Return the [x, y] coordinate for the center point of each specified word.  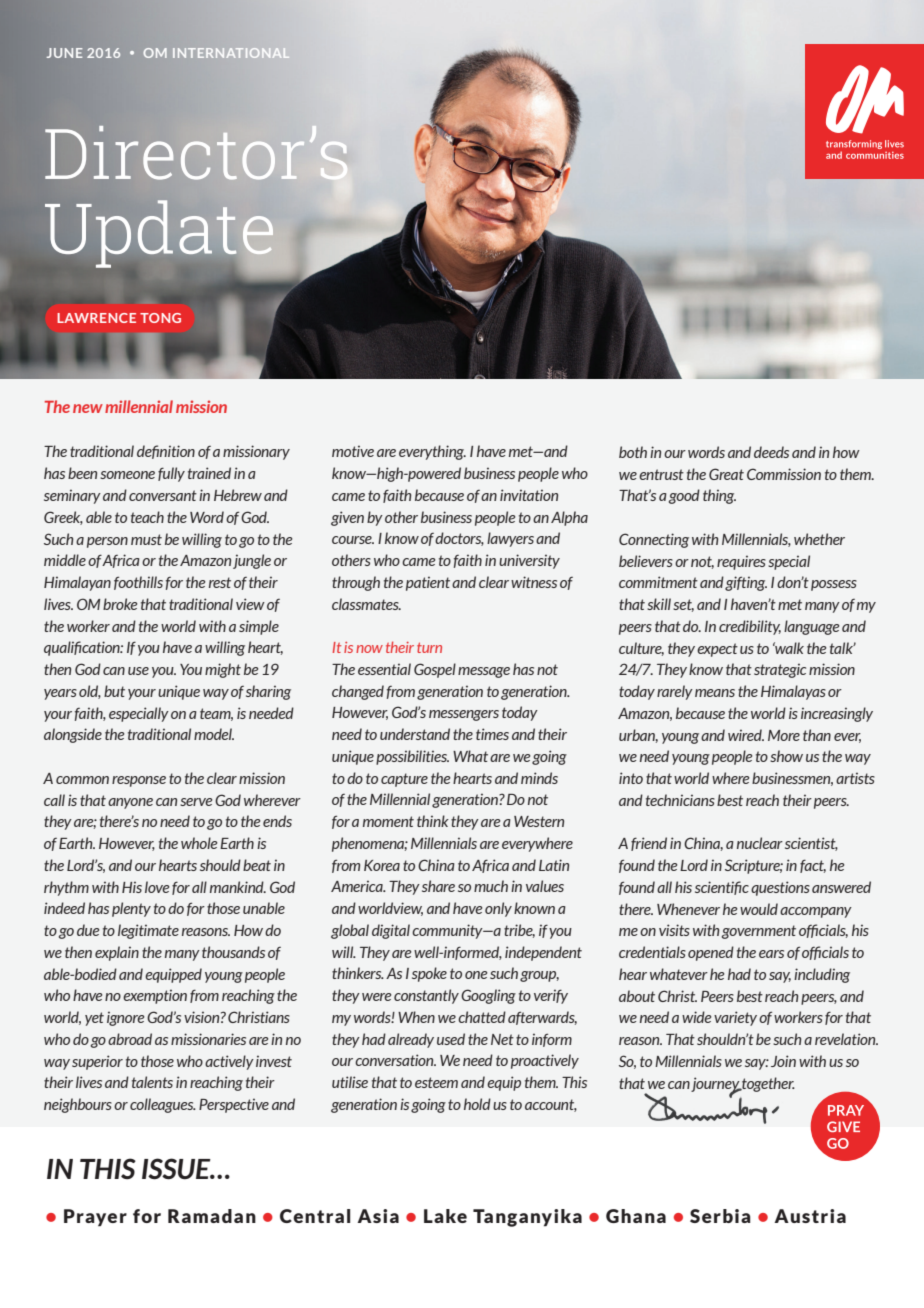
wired [746, 735]
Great [726, 474]
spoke [429, 974]
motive [353, 451]
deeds [771, 452]
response [139, 781]
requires [741, 562]
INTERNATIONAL [231, 53]
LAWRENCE [96, 318]
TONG [160, 318]
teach [147, 517]
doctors [459, 539]
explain [117, 953]
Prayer [95, 1218]
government [759, 932]
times [492, 734]
